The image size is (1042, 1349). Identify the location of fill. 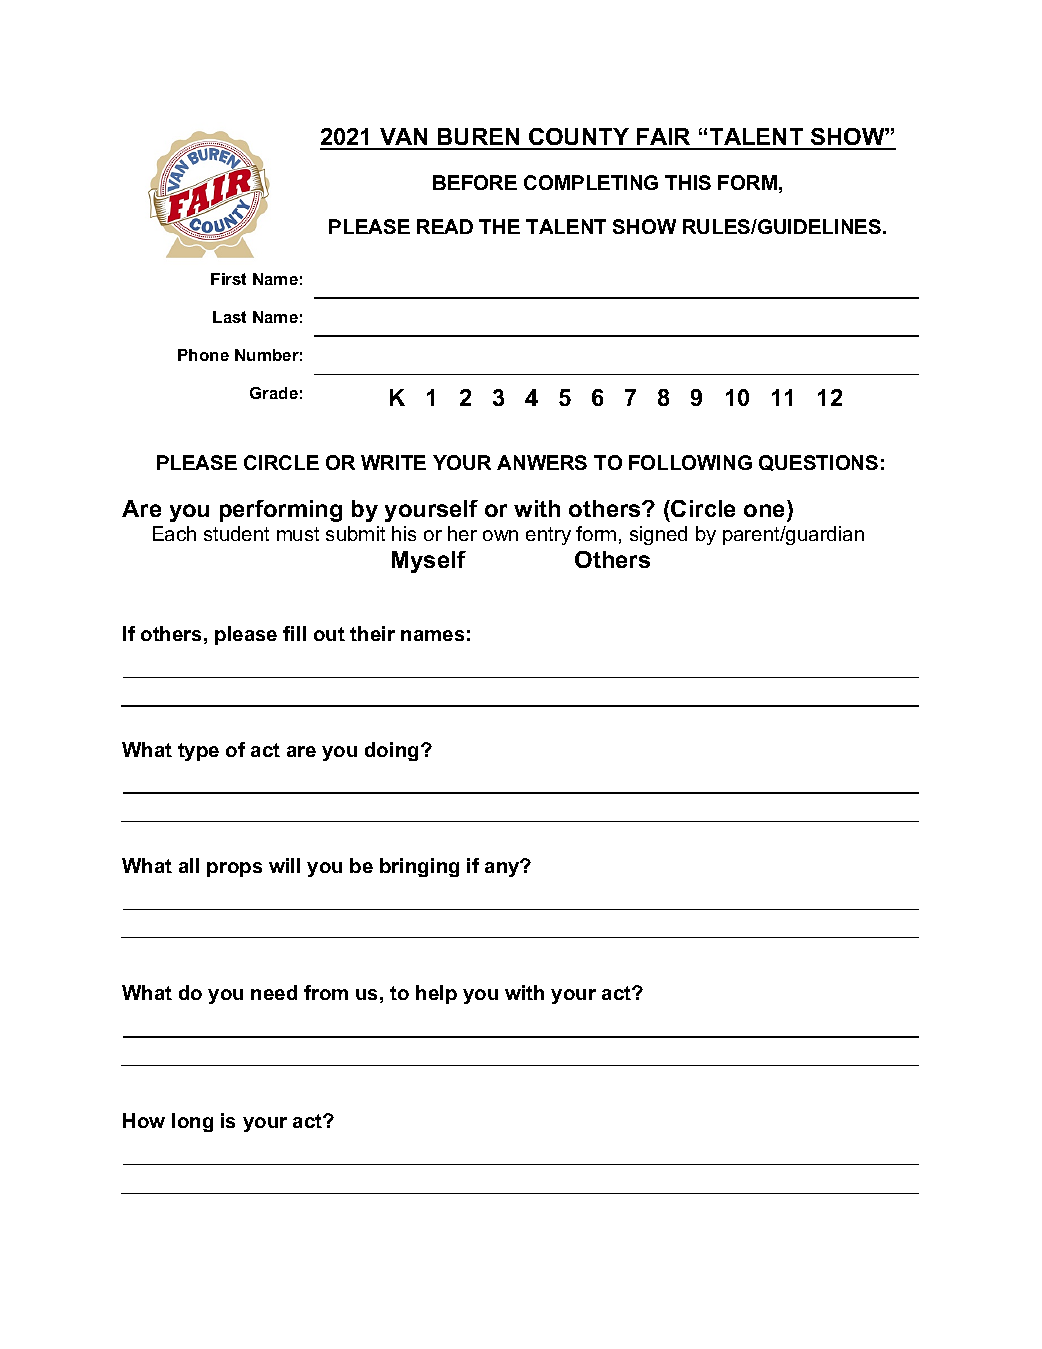
(294, 633).
